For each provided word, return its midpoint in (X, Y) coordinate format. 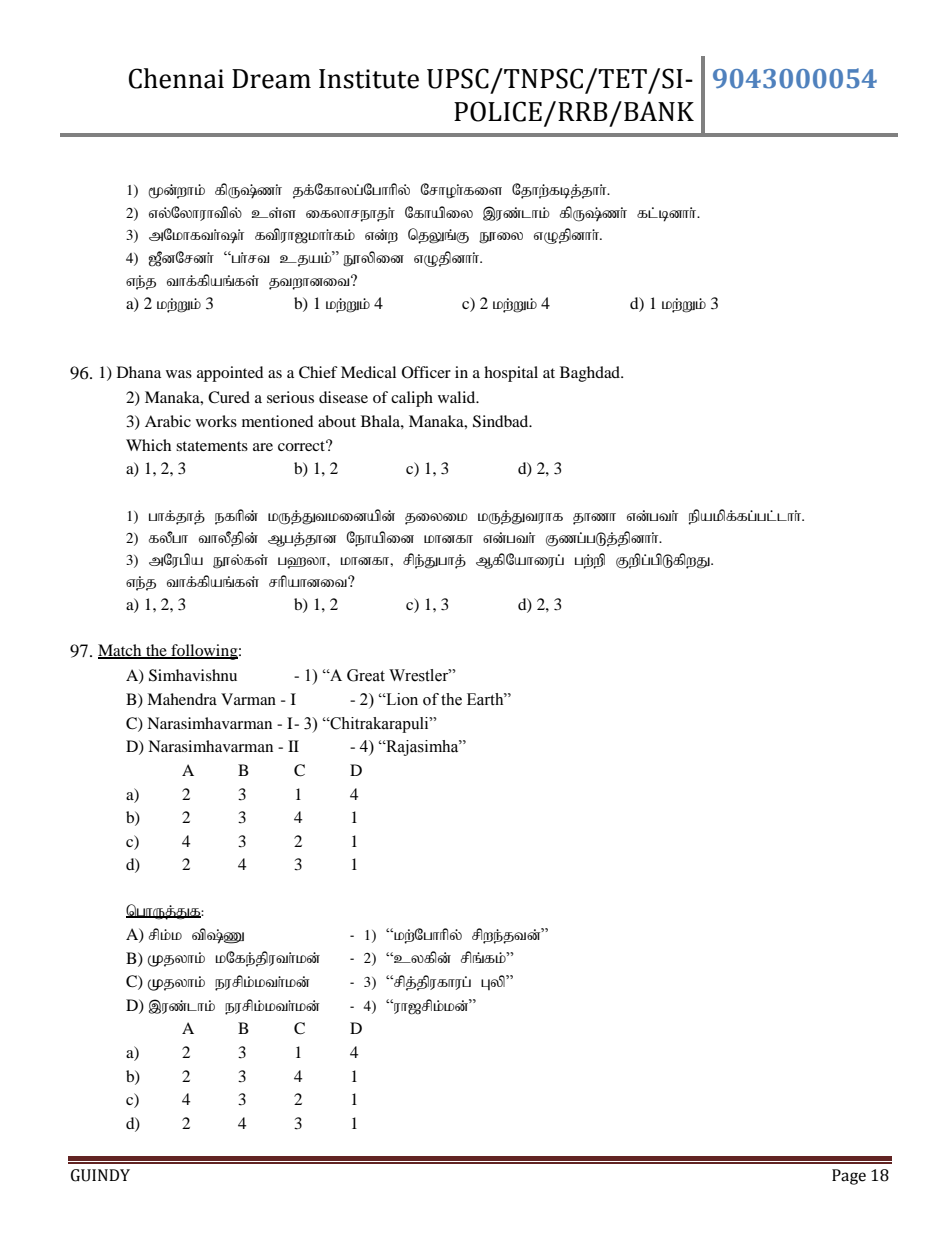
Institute (369, 79)
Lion (401, 699)
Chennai (176, 78)
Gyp (494, 982)
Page (849, 1177)
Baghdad (591, 374)
